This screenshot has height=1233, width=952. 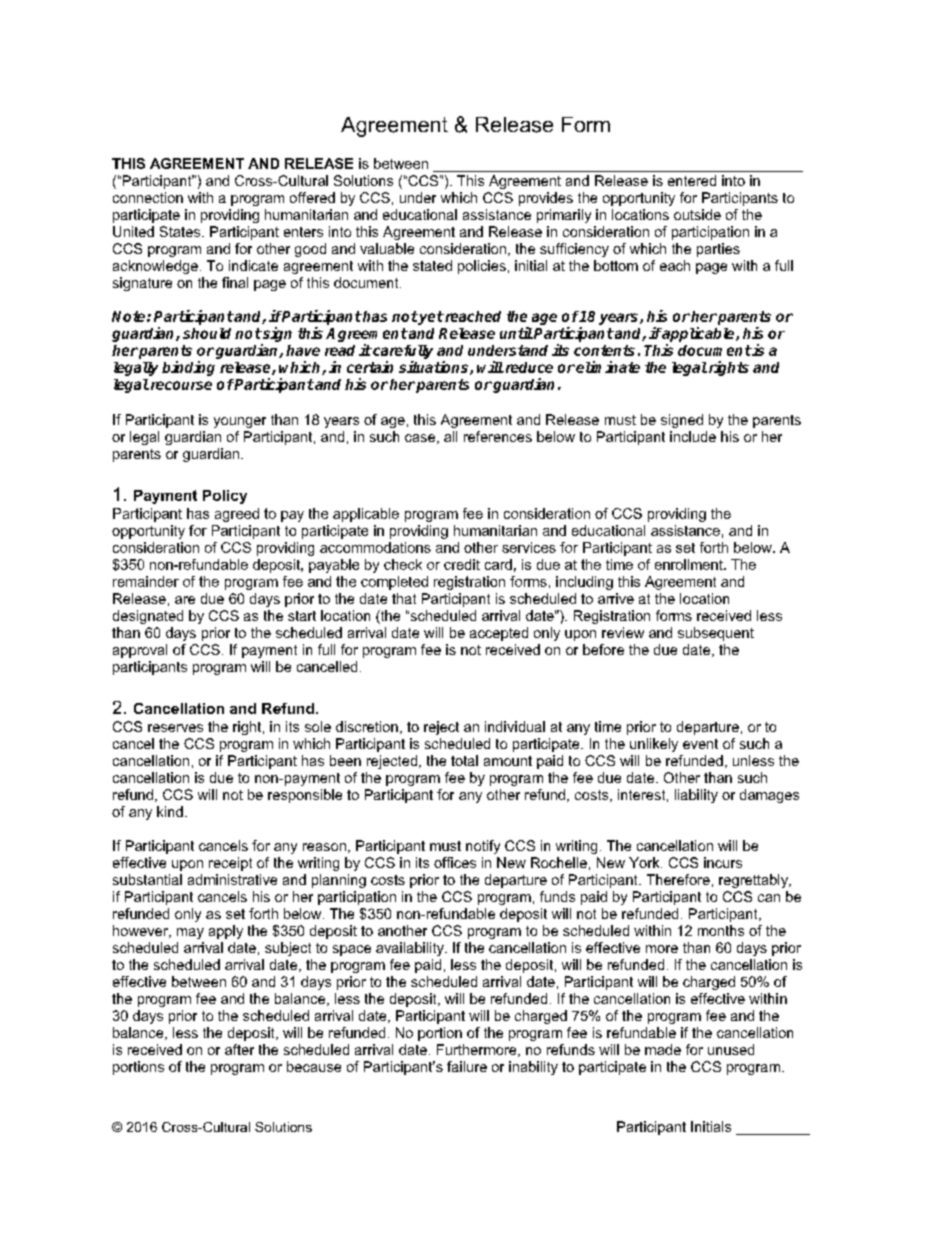 What do you see at coordinates (464, 760) in the screenshot?
I see `total` at bounding box center [464, 760].
